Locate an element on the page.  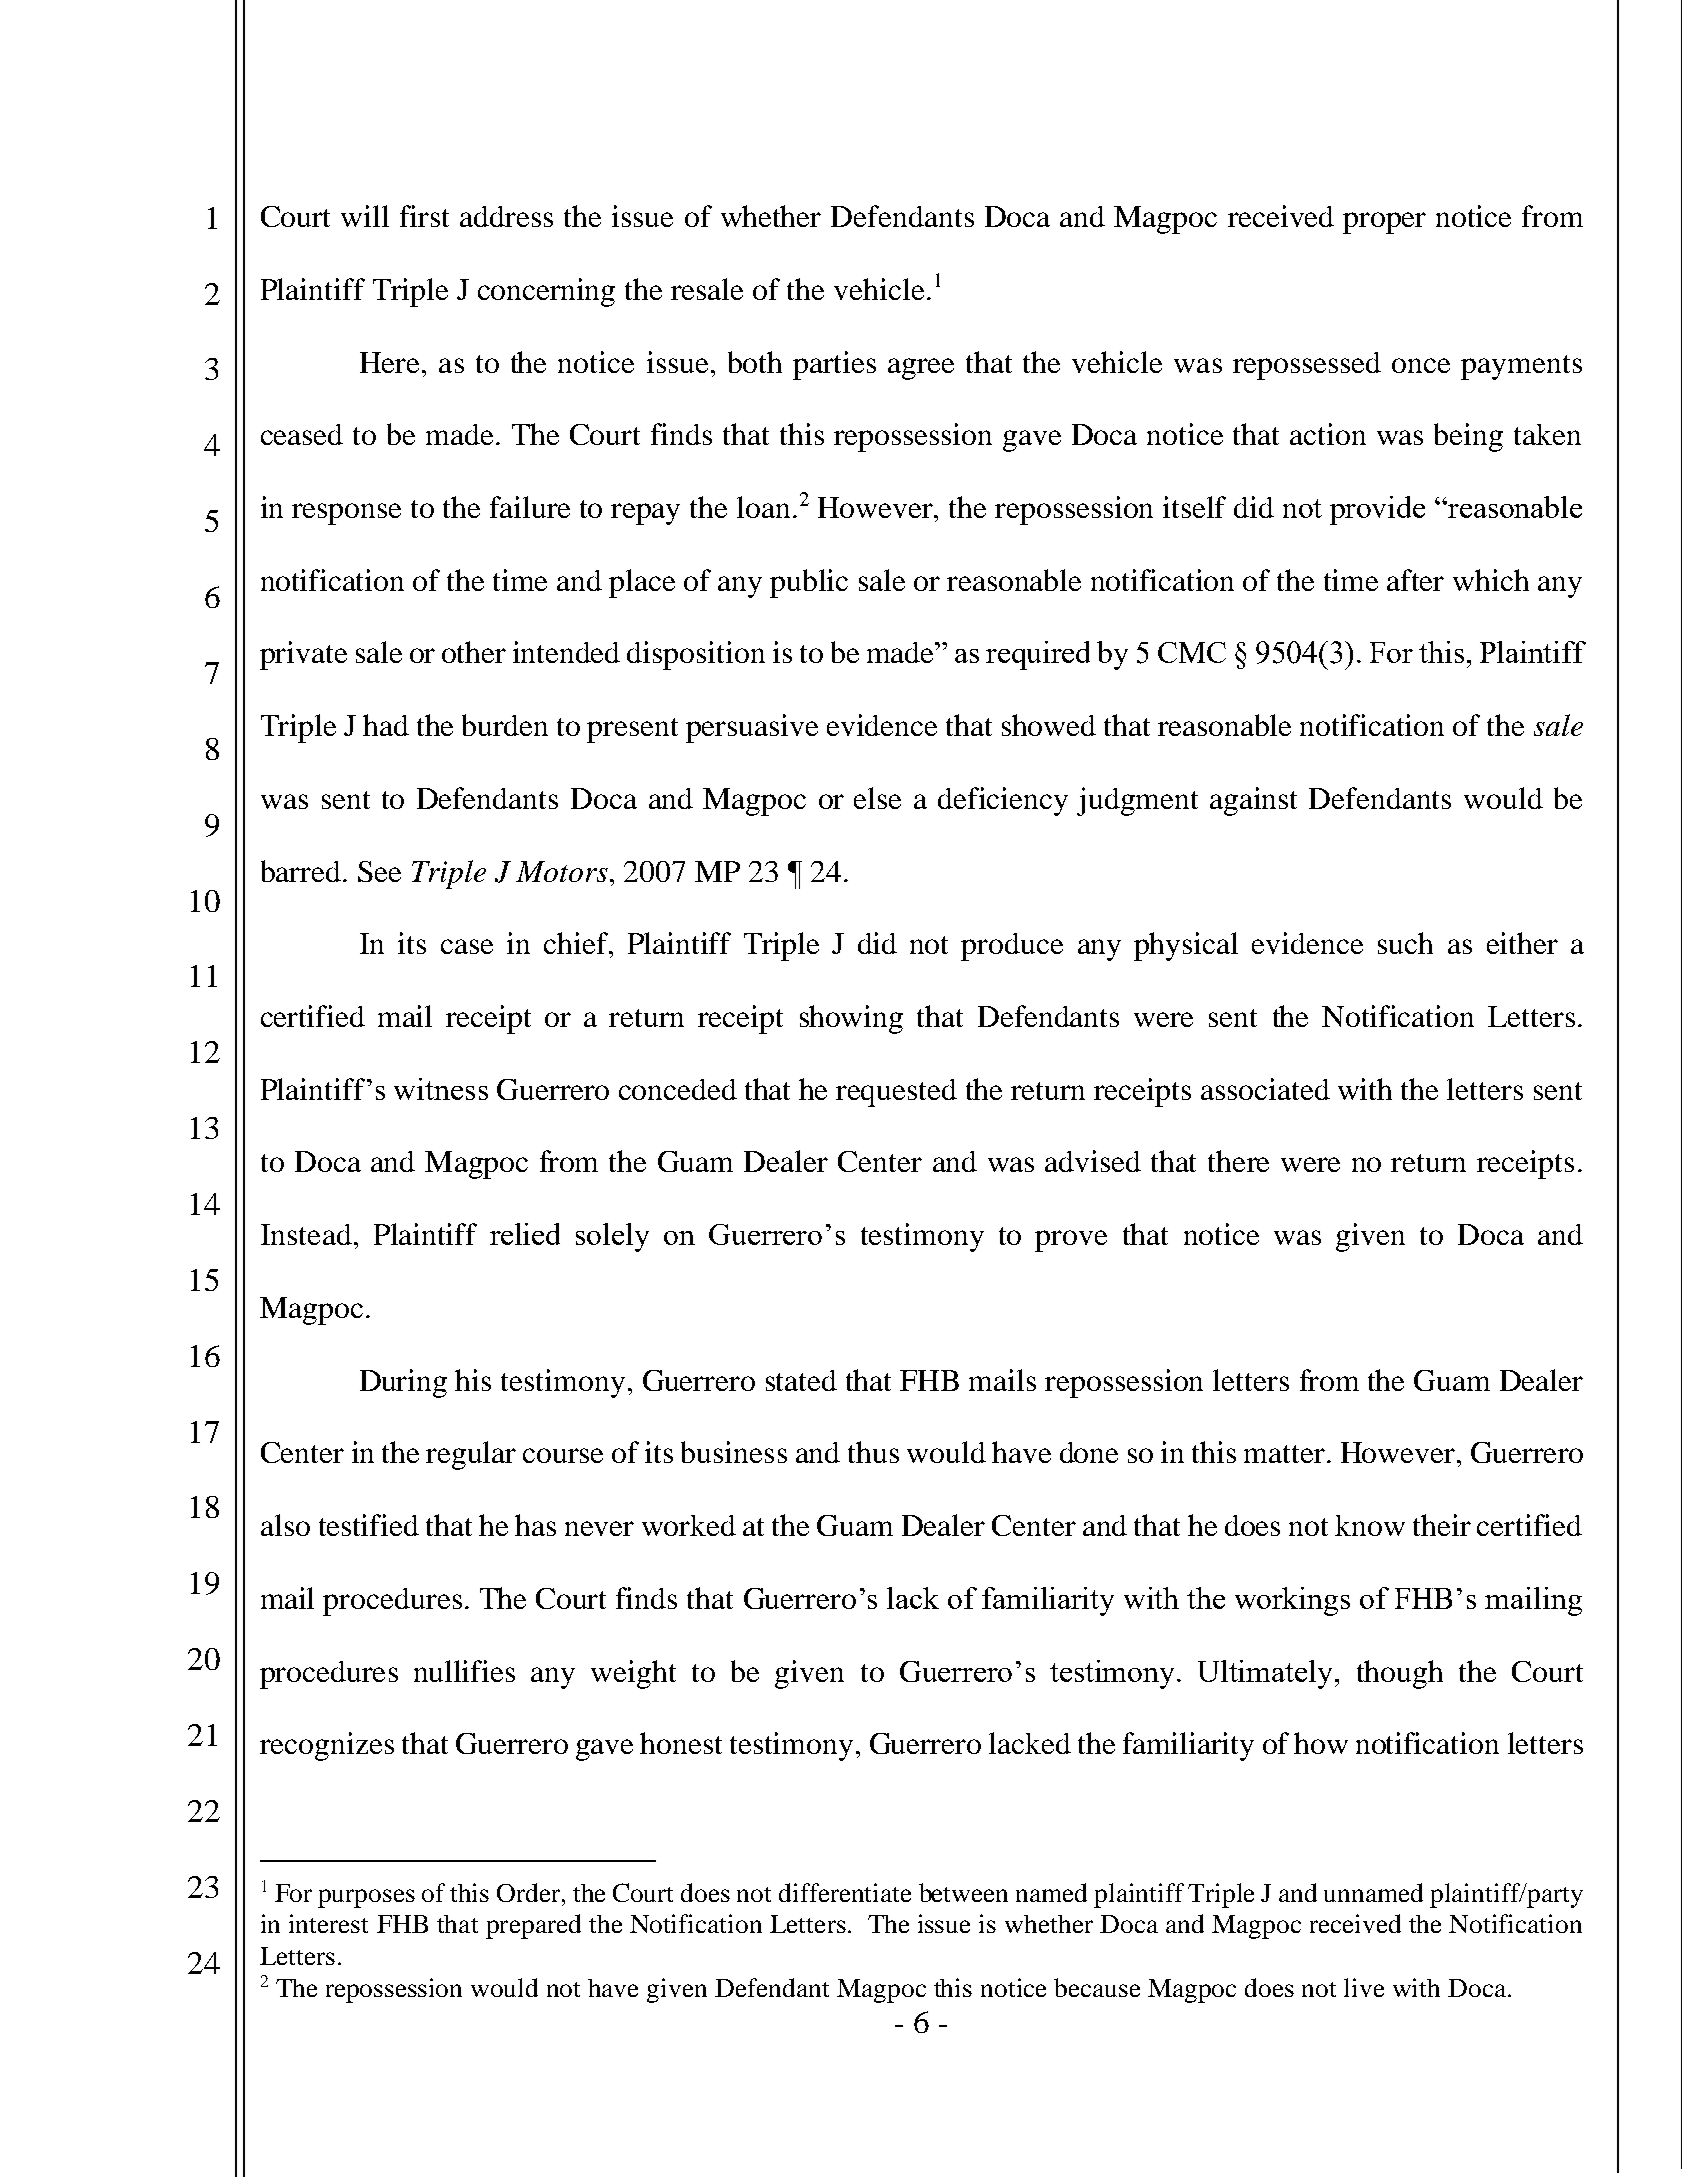
thus is located at coordinates (873, 1452).
